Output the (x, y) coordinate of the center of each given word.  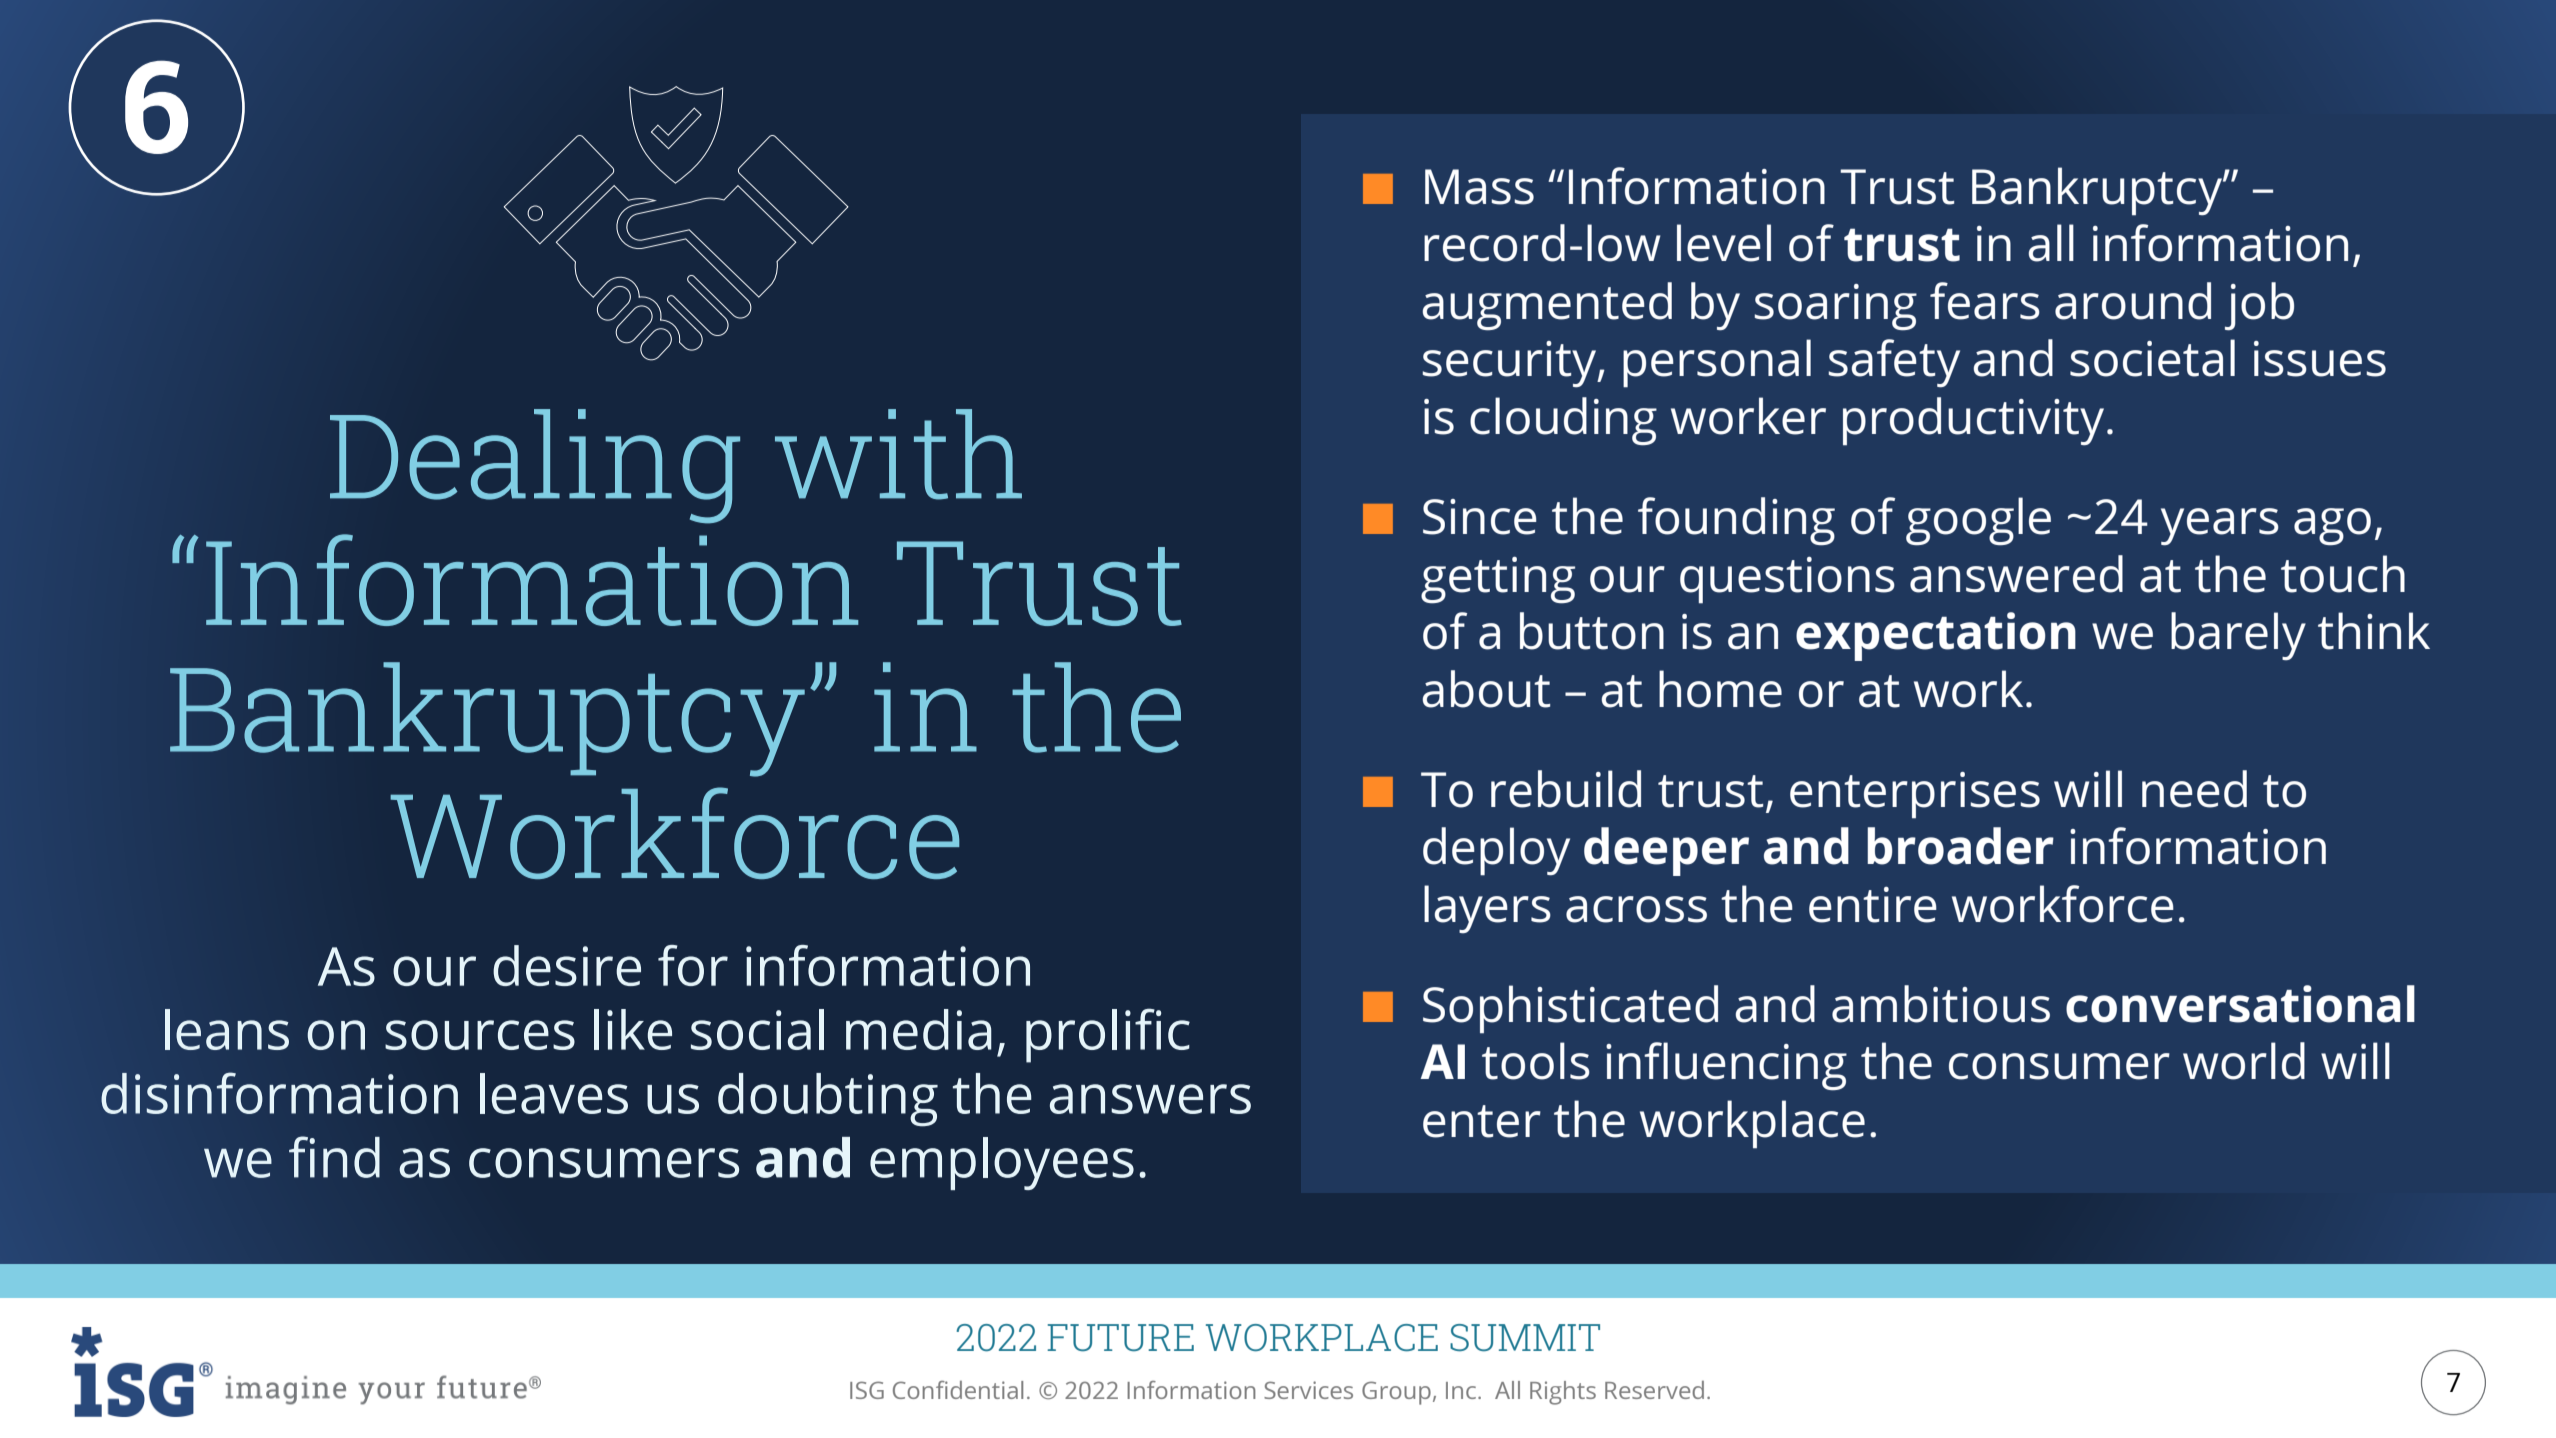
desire (567, 965)
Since (1480, 517)
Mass (1479, 187)
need (2194, 789)
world (2244, 1061)
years (2220, 526)
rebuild (1566, 789)
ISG (867, 1390)
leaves (554, 1093)
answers (1150, 1099)
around (2133, 301)
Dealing (535, 466)
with (898, 454)
